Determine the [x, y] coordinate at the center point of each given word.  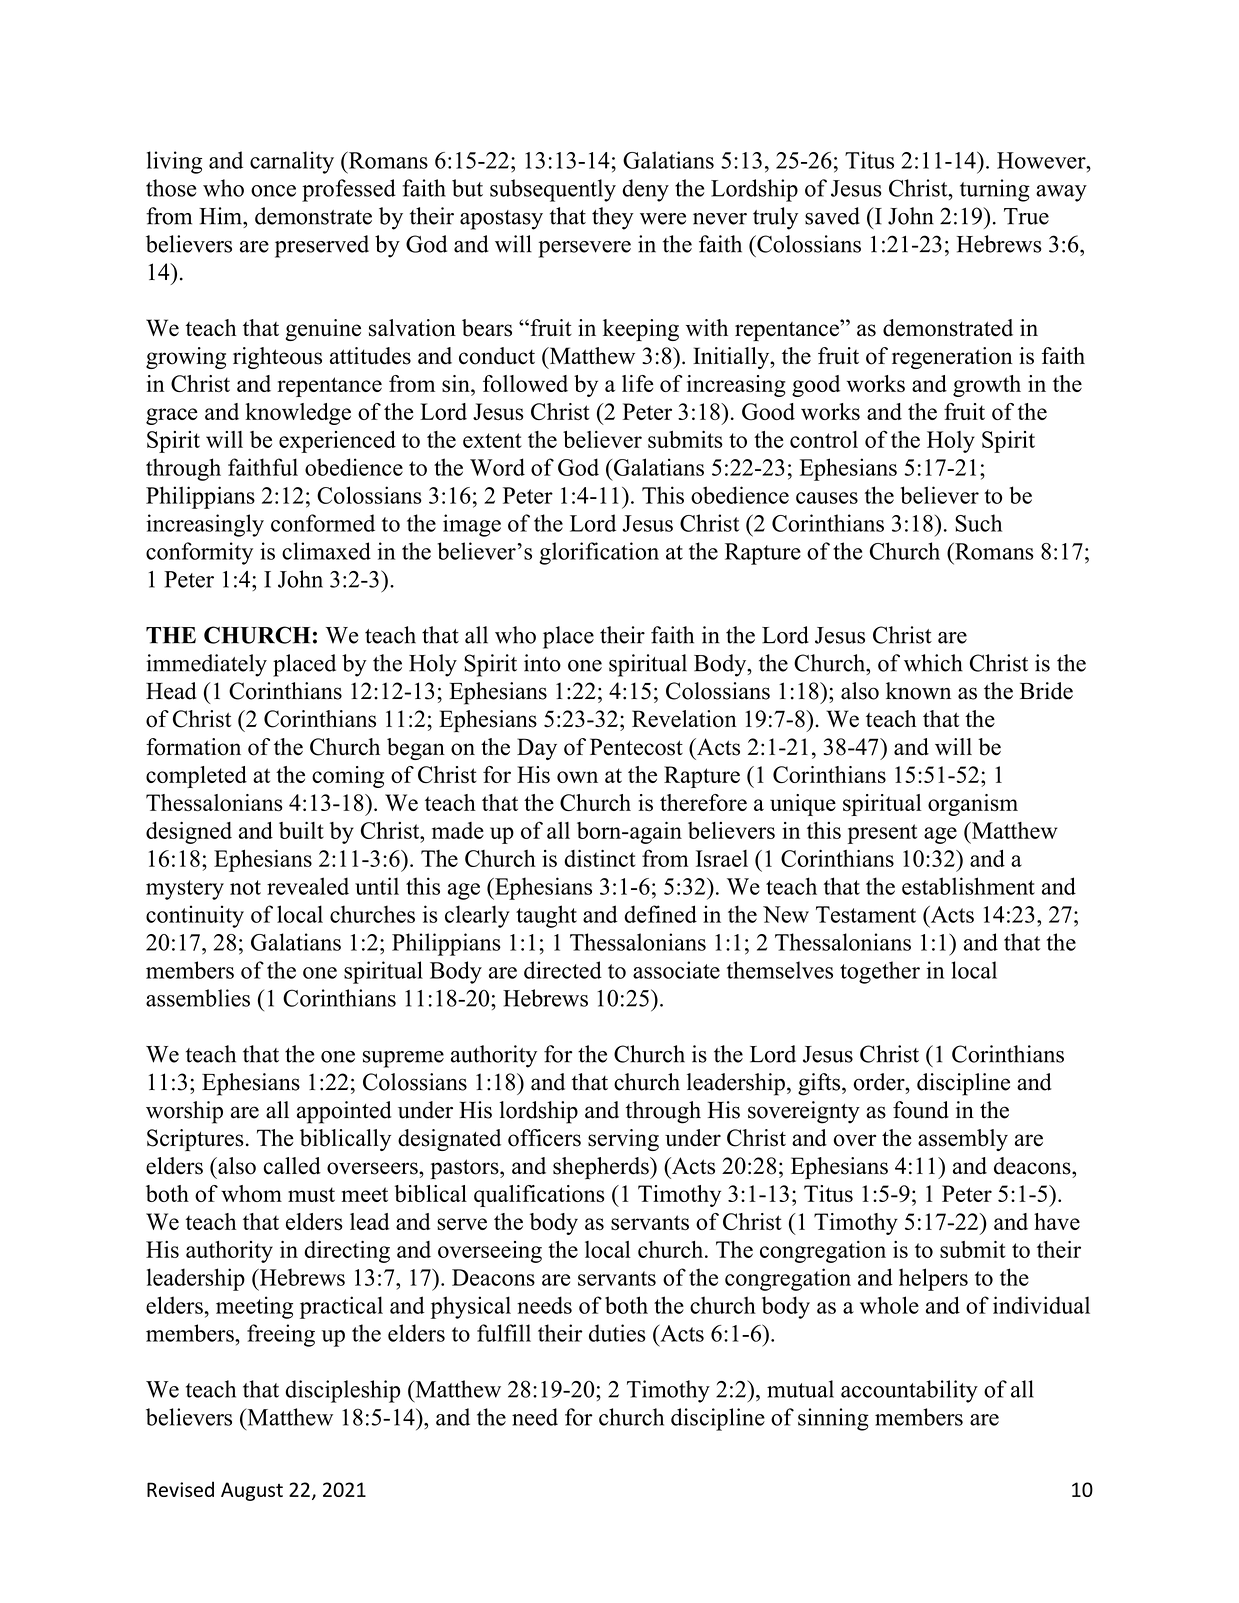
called [292, 1166]
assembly [963, 1140]
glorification [599, 553]
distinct [600, 858]
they [613, 218]
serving [623, 1140]
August [252, 1491]
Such [978, 523]
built [301, 830]
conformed [323, 523]
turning [995, 190]
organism [973, 805]
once [273, 191]
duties [617, 1333]
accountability [909, 1391]
